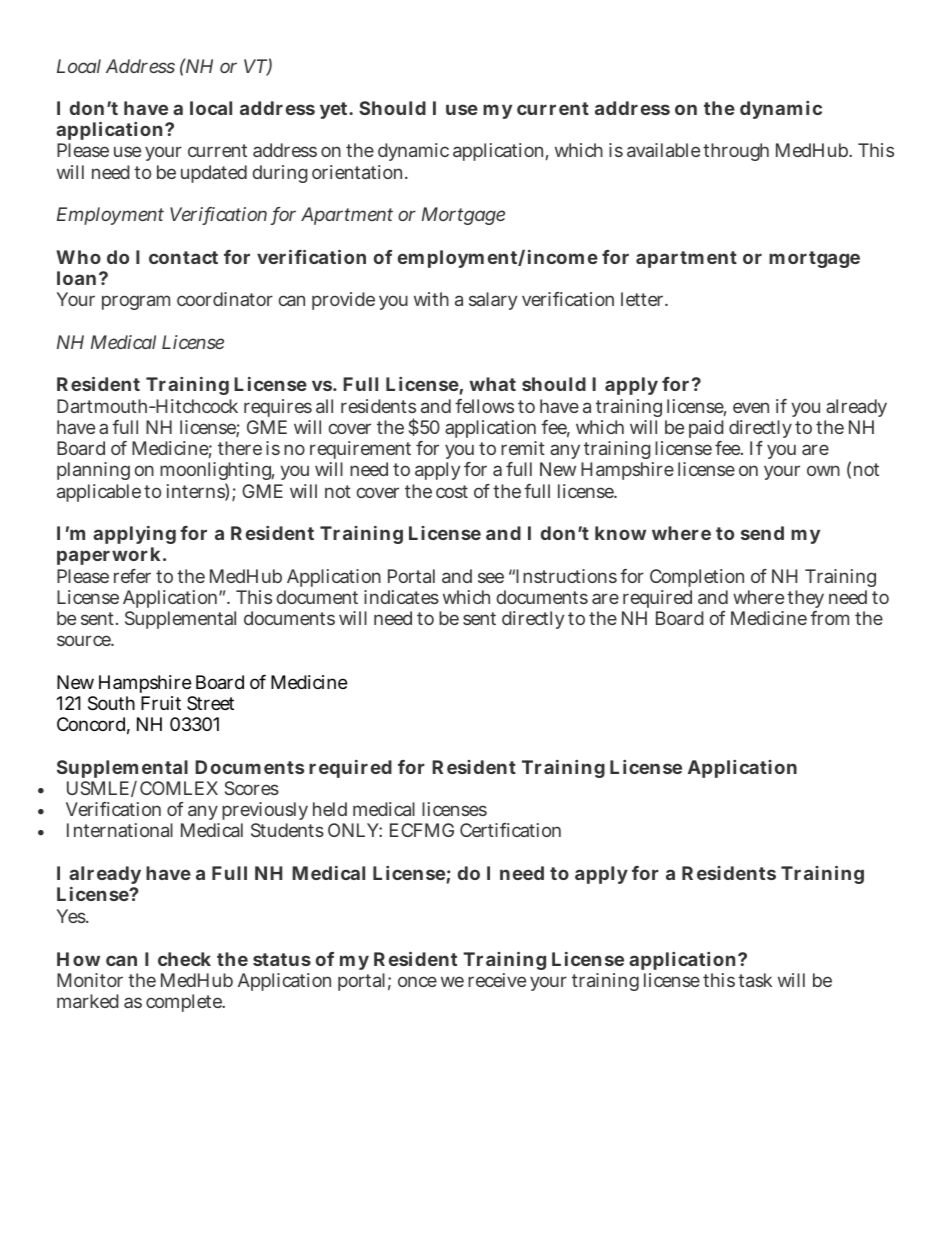 The height and width of the screenshot is (1233, 952). What do you see at coordinates (484, 406) in the screenshot?
I see `fellows` at bounding box center [484, 406].
